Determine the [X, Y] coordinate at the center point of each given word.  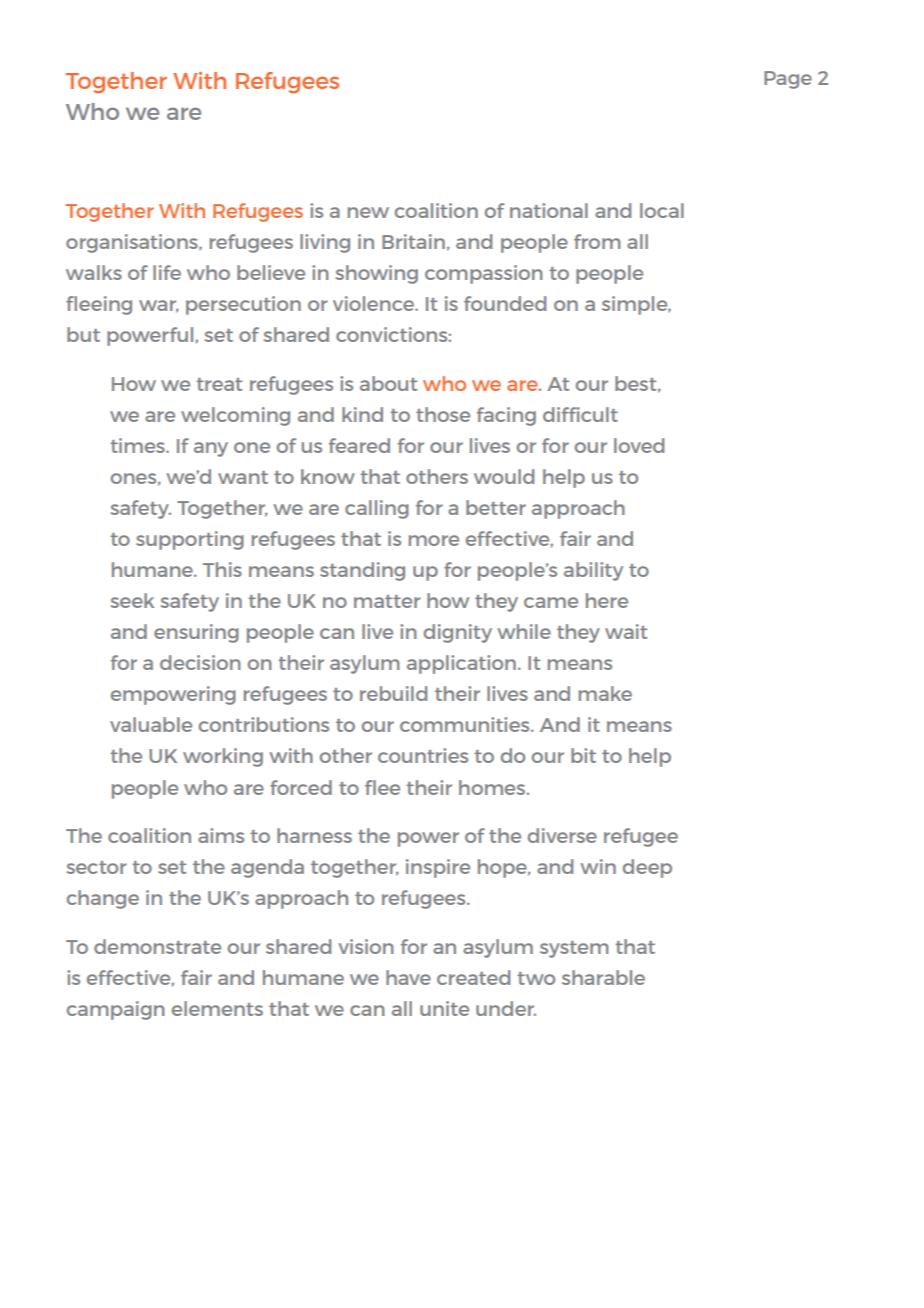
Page [788, 80]
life [167, 272]
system [574, 949]
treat [219, 384]
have [408, 977]
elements [217, 1008]
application [461, 664]
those [443, 414]
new [368, 212]
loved [639, 445]
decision [200, 662]
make [605, 693]
